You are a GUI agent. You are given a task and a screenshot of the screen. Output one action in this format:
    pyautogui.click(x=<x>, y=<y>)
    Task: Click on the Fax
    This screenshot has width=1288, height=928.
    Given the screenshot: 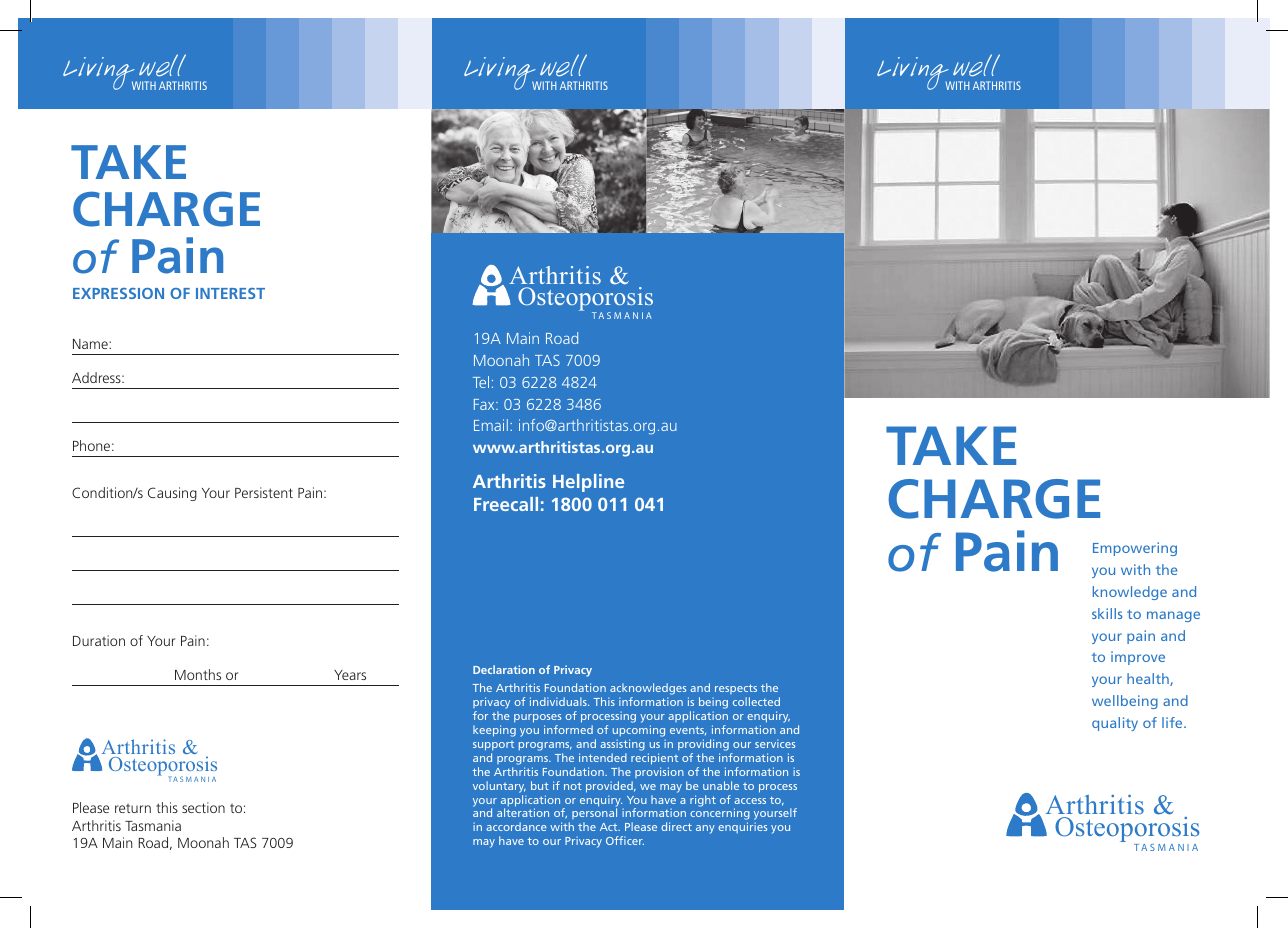 What is the action you would take?
    pyautogui.click(x=485, y=404)
